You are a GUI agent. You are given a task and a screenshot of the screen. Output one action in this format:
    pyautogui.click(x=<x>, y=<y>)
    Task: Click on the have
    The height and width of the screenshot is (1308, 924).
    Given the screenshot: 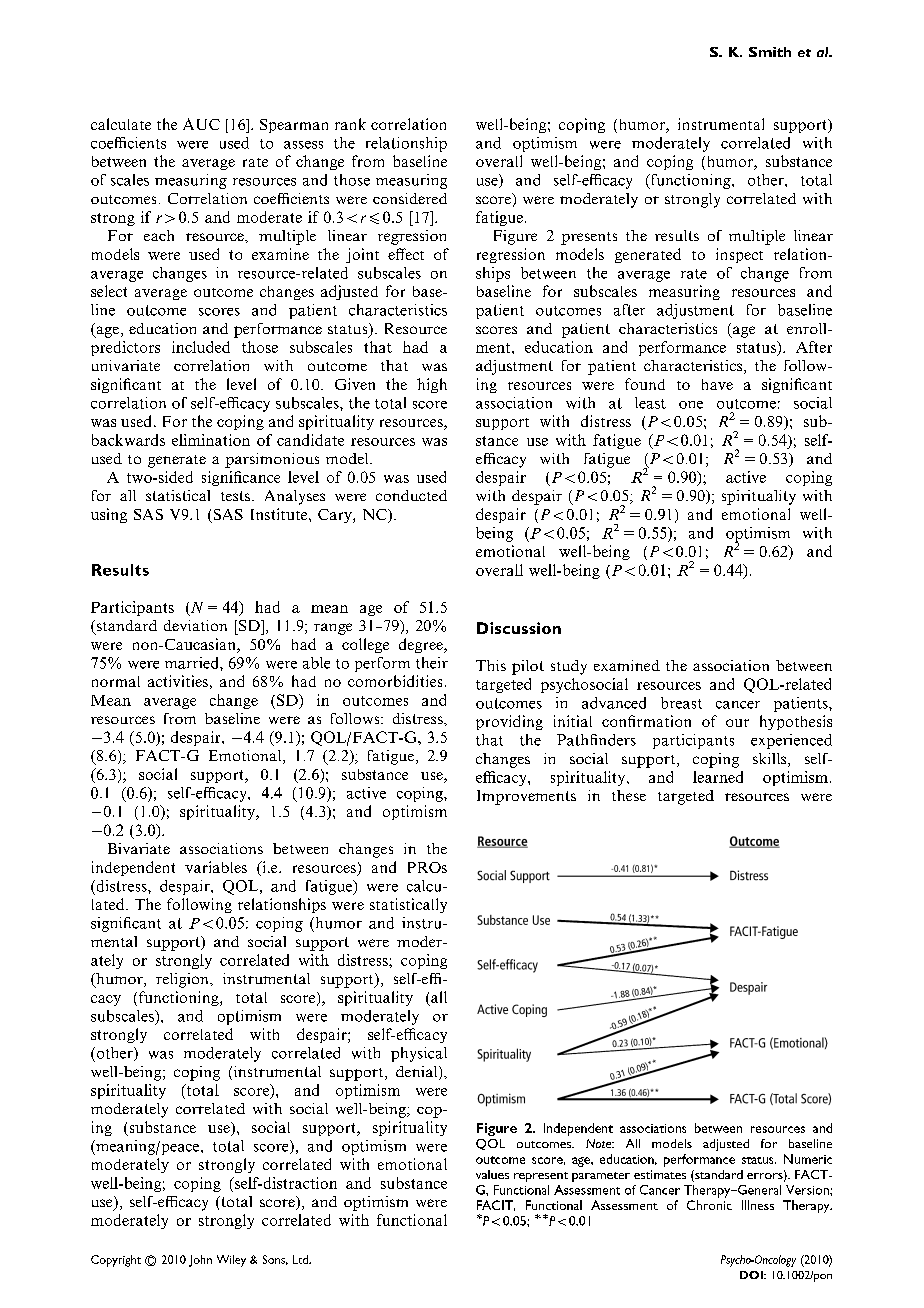 What is the action you would take?
    pyautogui.click(x=717, y=384)
